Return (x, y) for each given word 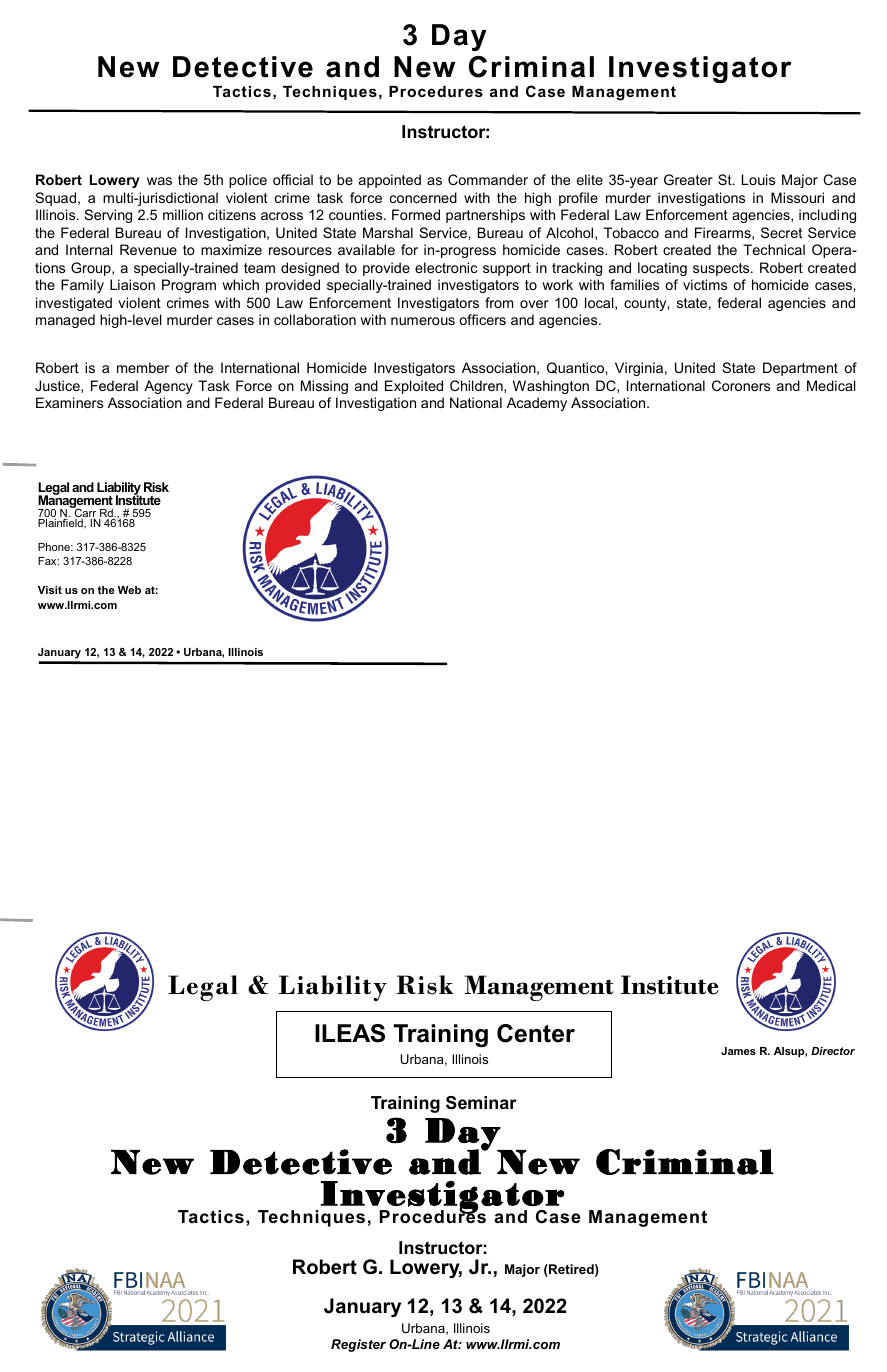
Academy (537, 404)
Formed (416, 214)
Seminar (481, 1103)
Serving (108, 216)
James (738, 1051)
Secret (781, 232)
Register (358, 1345)
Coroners (741, 385)
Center (536, 1033)
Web (129, 590)
